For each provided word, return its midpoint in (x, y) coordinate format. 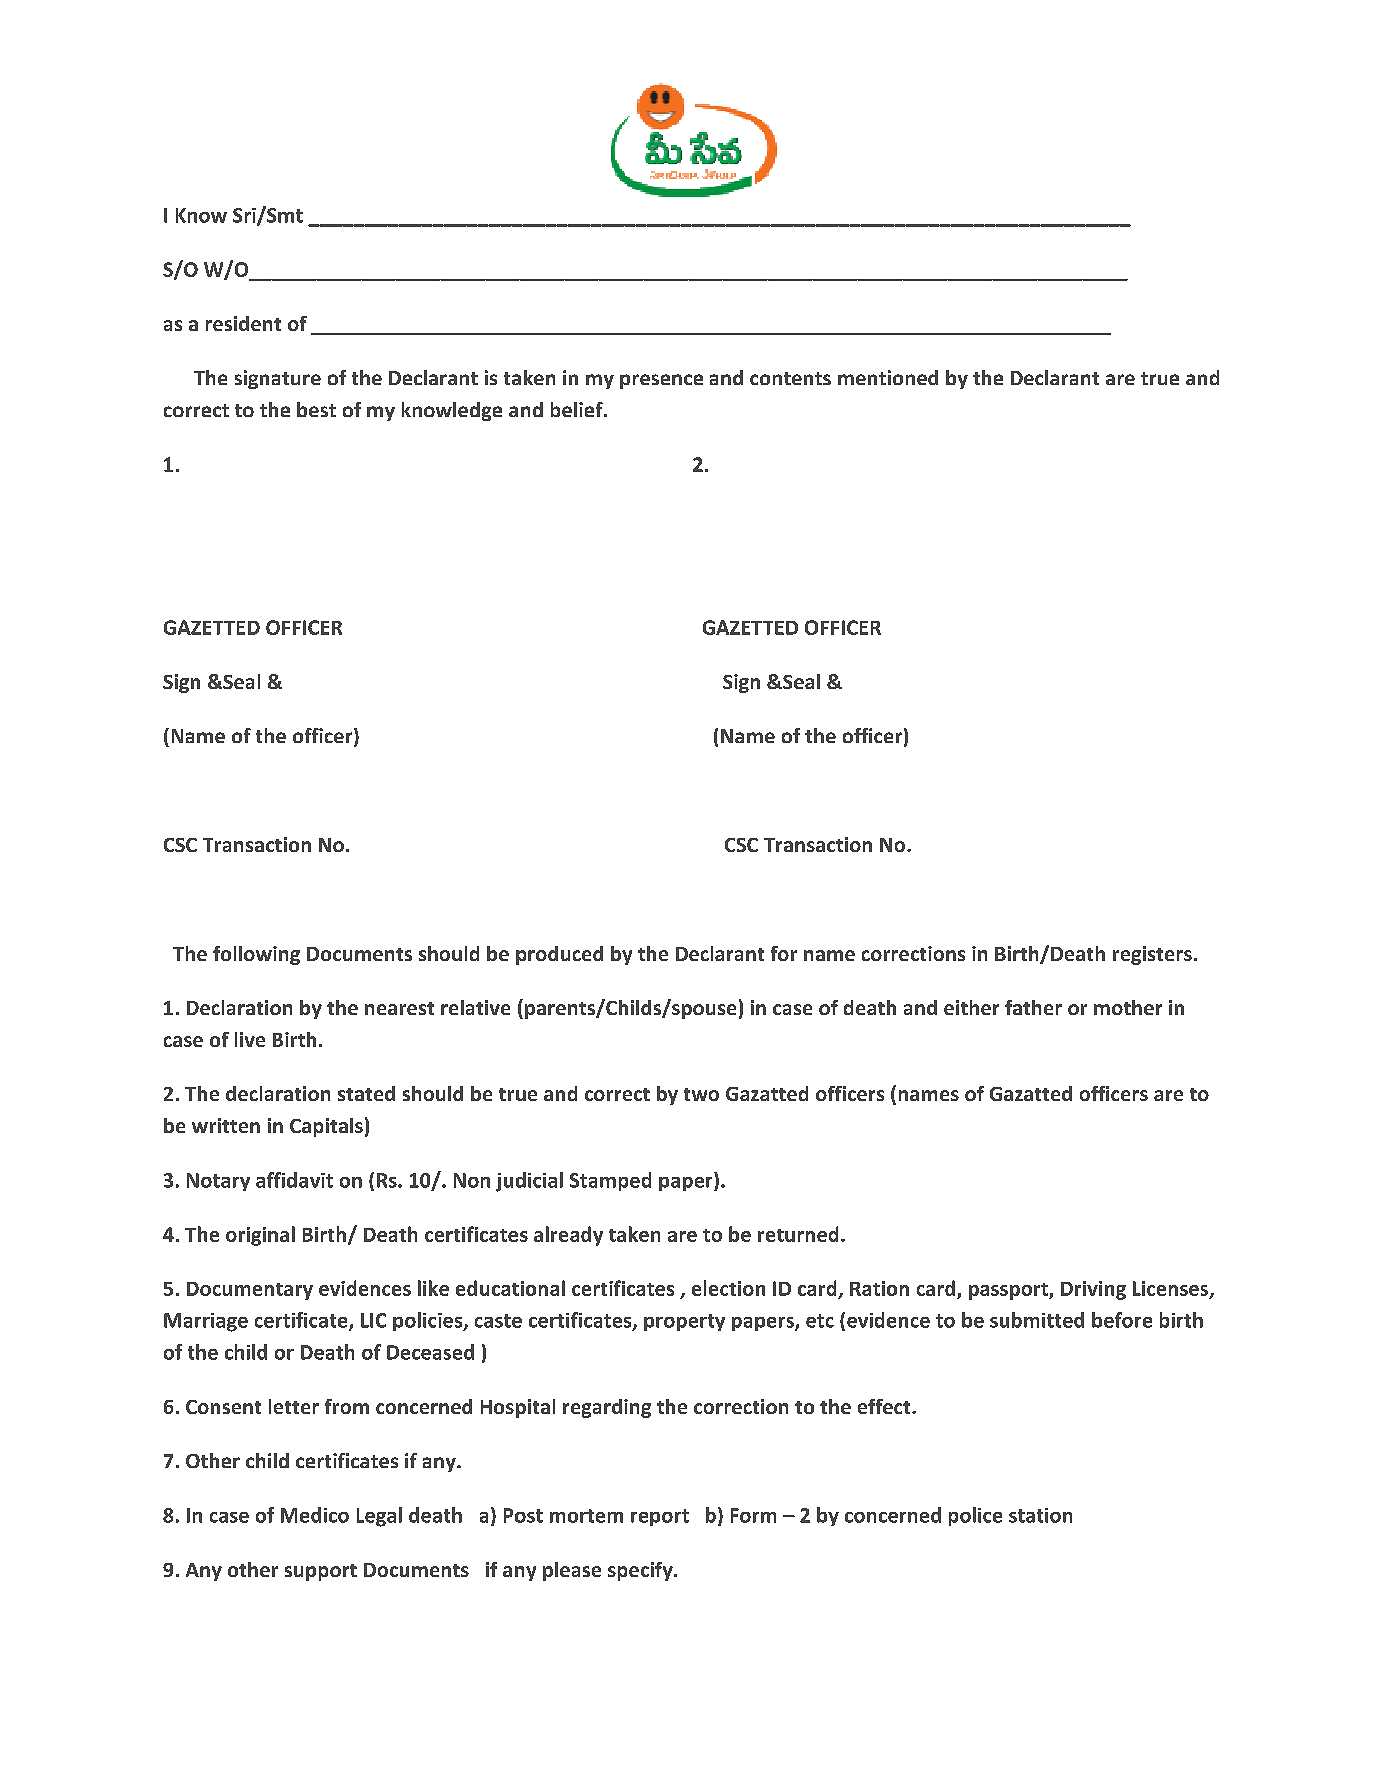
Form (753, 1515)
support (321, 1572)
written (226, 1125)
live (250, 1039)
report (660, 1517)
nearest (399, 1008)
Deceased (430, 1352)
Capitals (326, 1127)
